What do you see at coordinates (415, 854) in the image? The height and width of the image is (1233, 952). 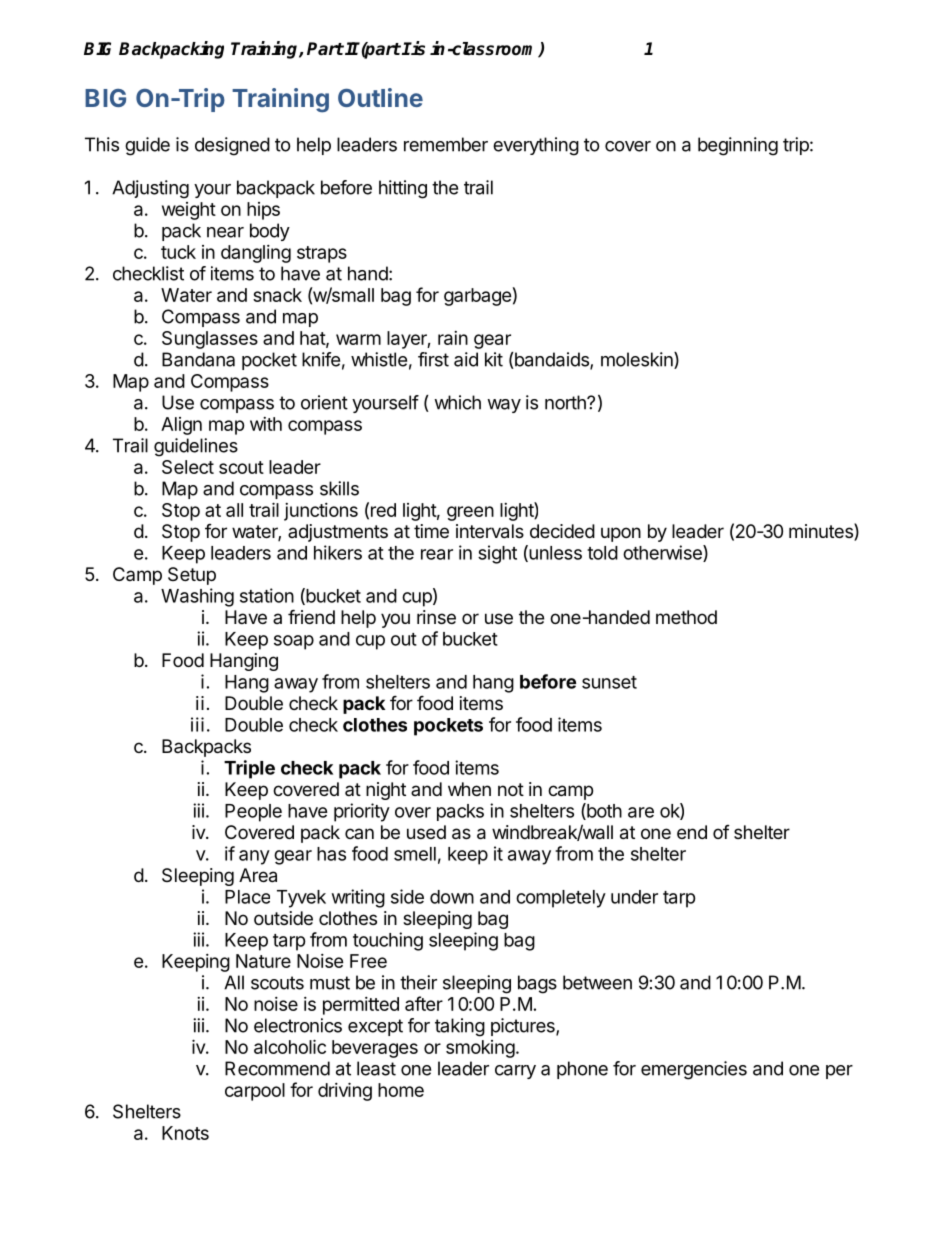 I see `smell` at bounding box center [415, 854].
